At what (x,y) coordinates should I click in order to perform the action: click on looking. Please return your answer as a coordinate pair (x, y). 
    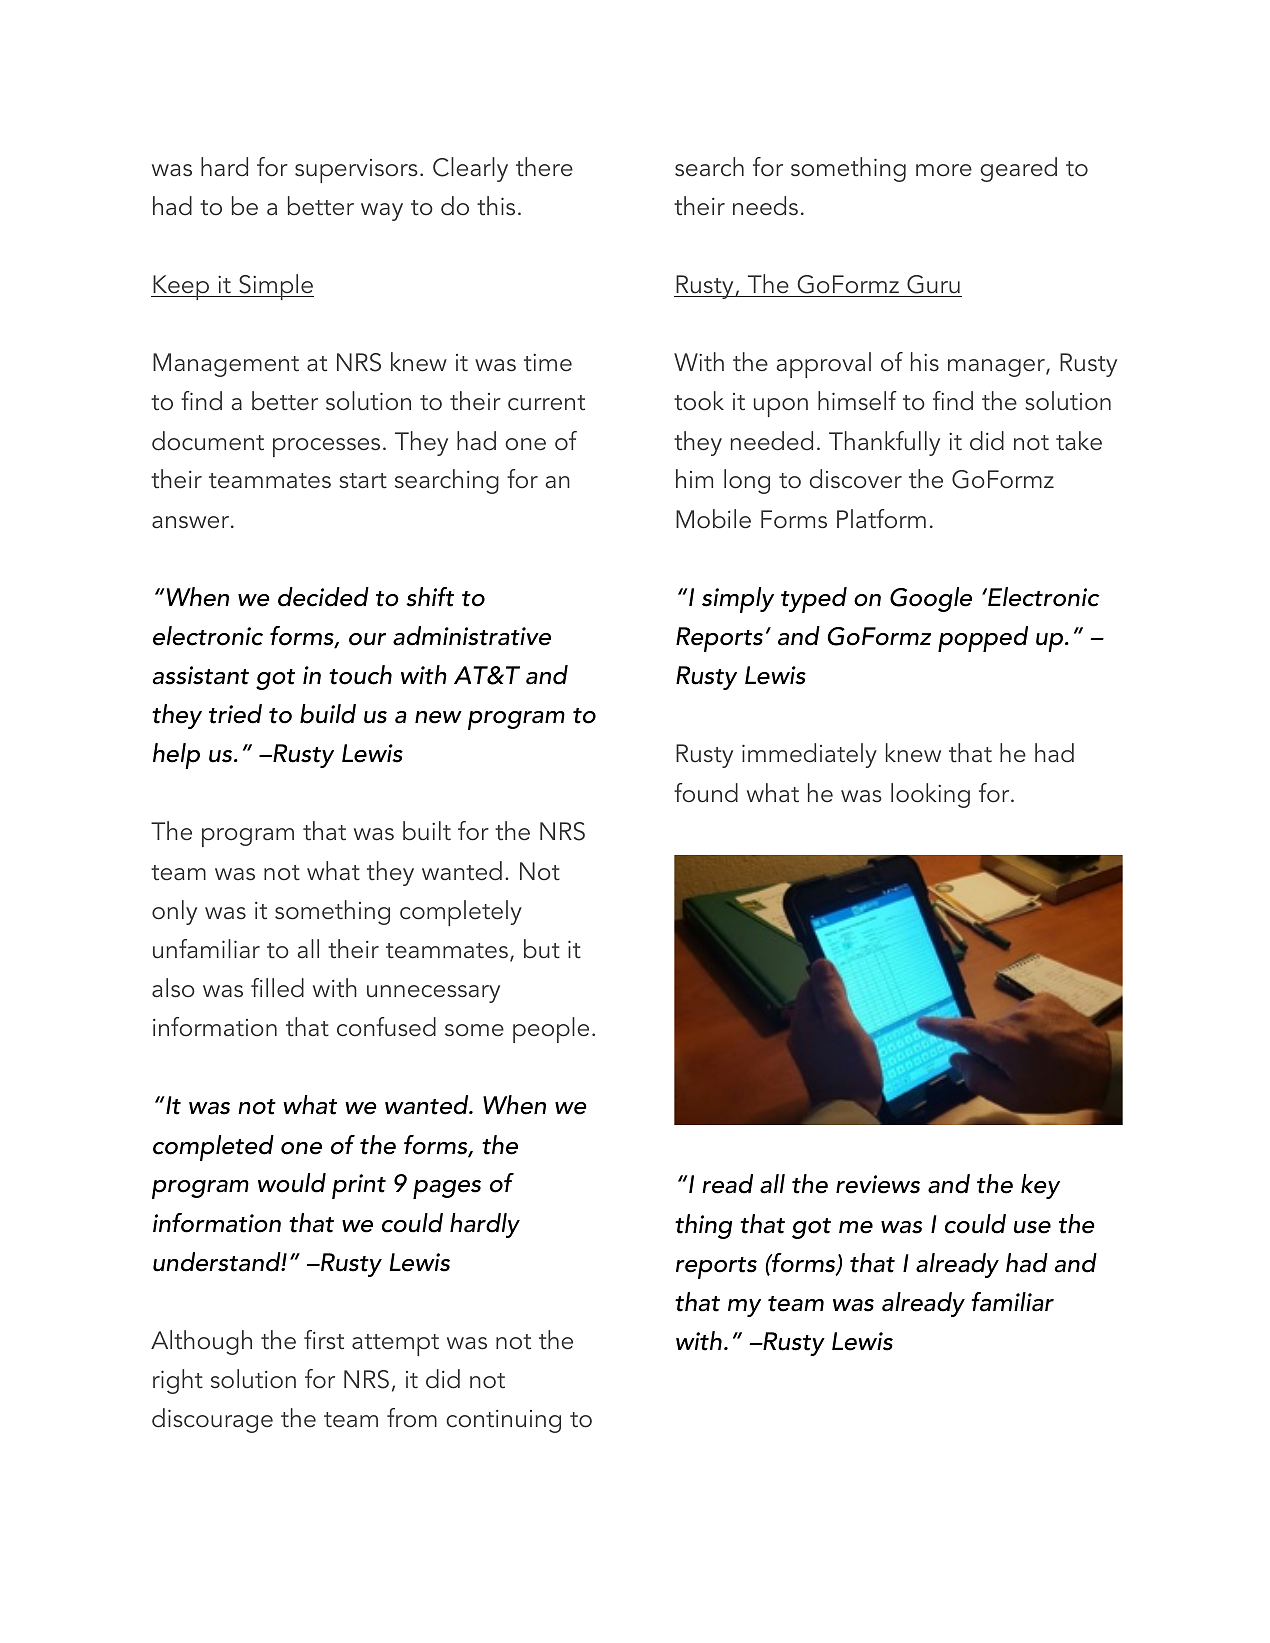
    Looking at the image, I should click on (930, 795).
